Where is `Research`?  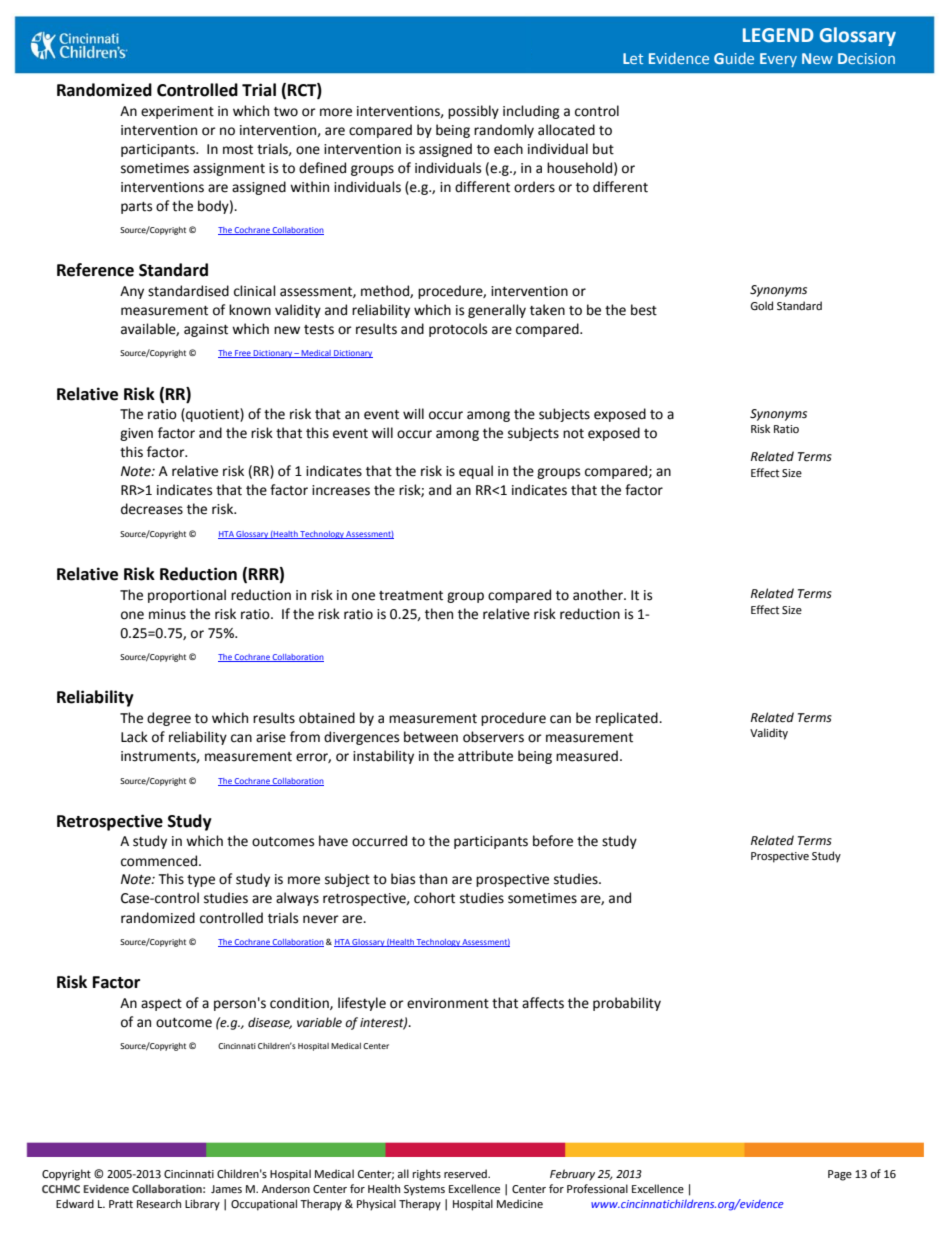 Research is located at coordinates (159, 1203).
